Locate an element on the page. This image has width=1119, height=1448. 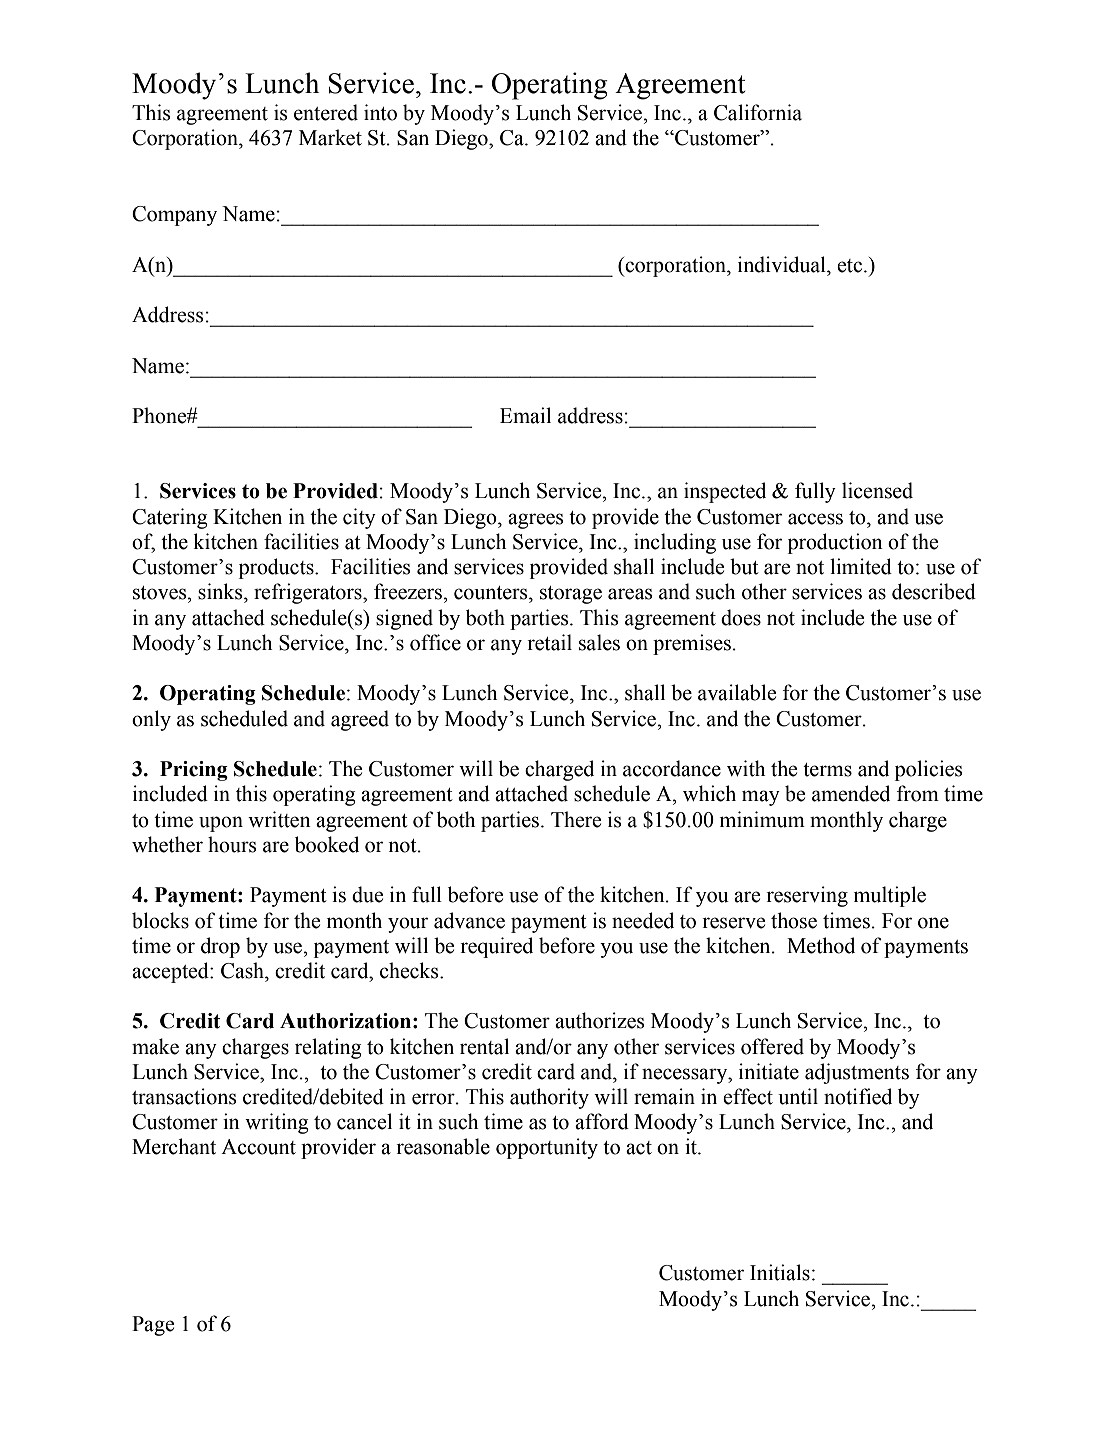
into is located at coordinates (380, 112).
